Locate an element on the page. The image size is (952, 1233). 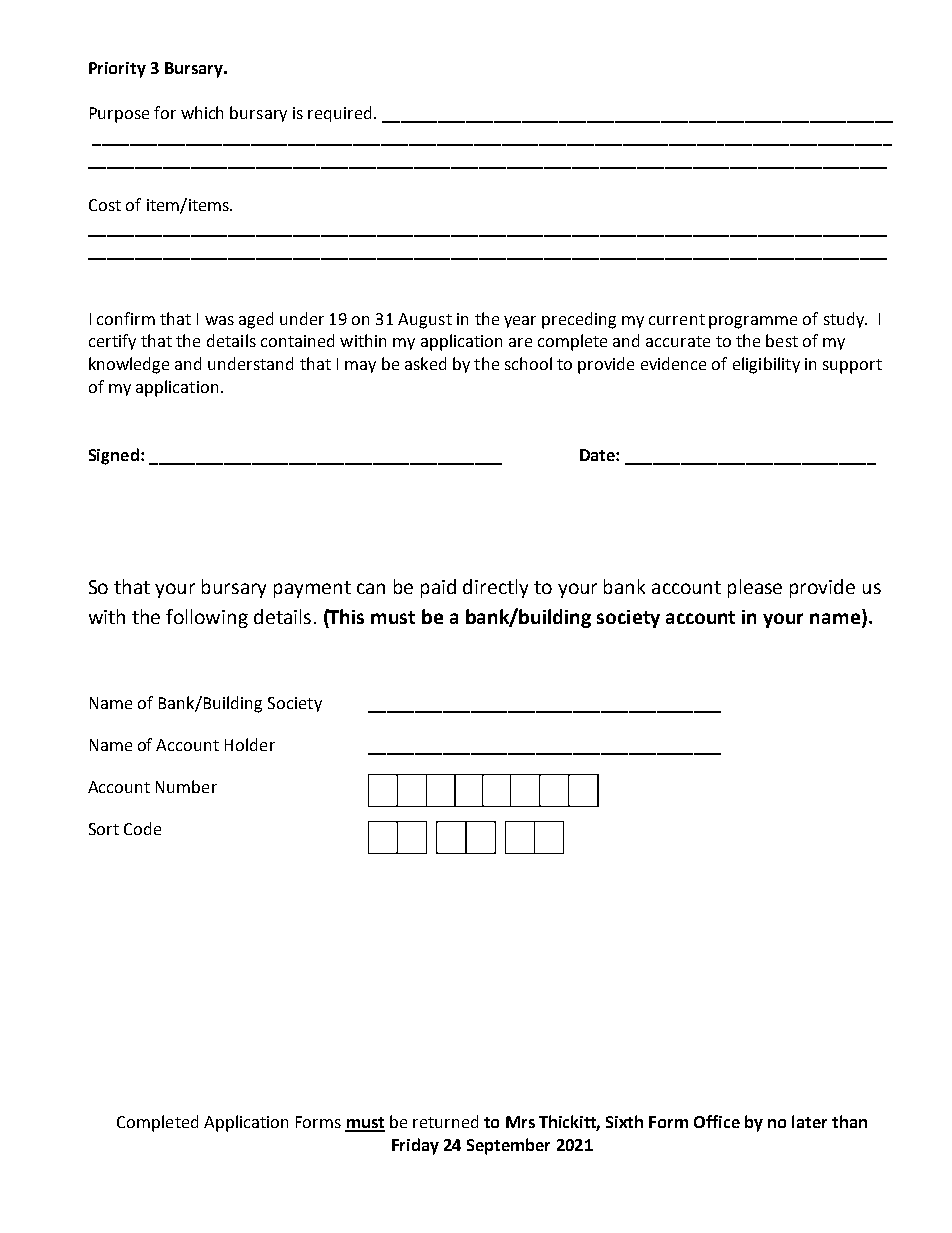
please is located at coordinates (755, 588).
